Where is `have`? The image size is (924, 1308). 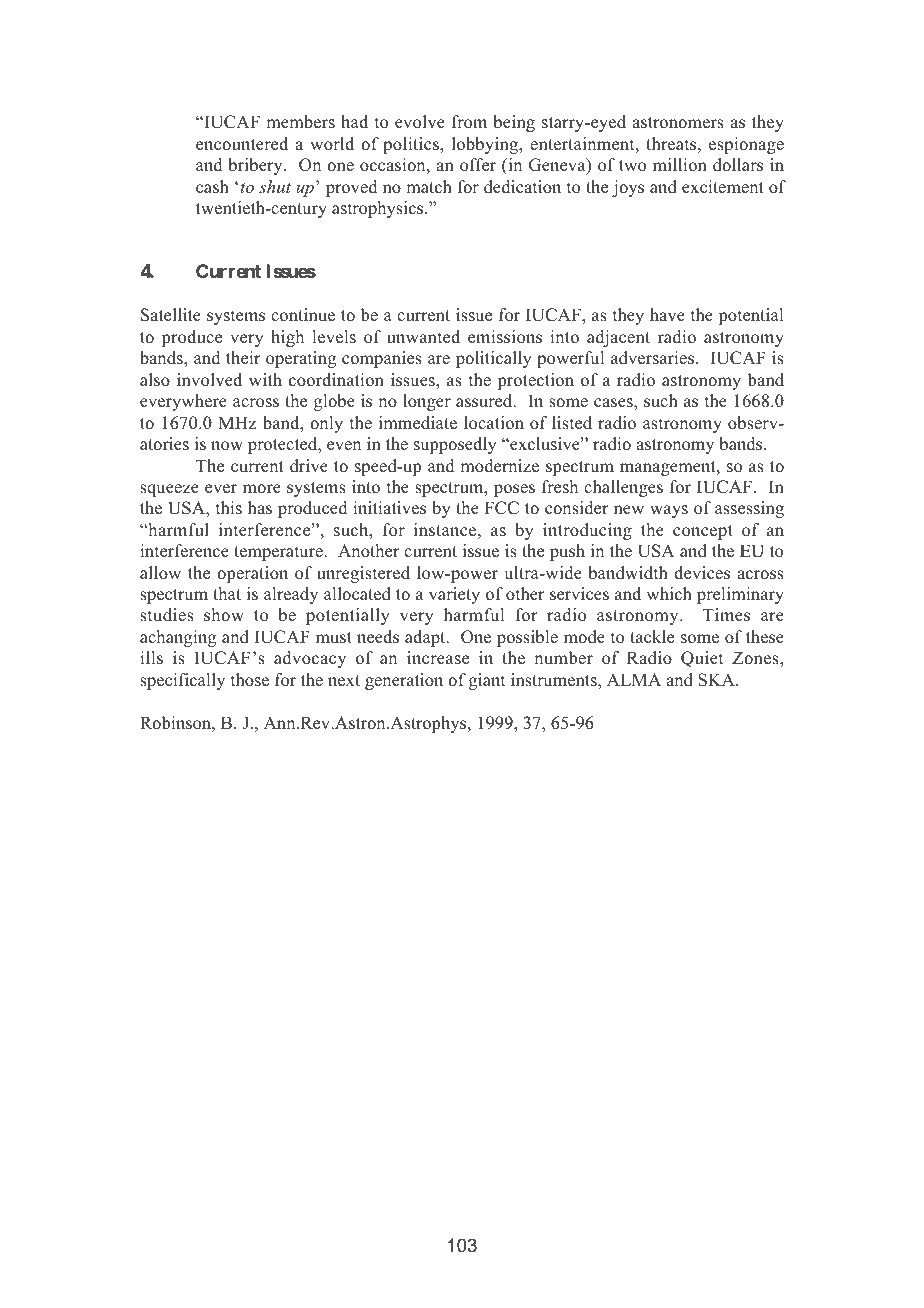 have is located at coordinates (667, 314).
